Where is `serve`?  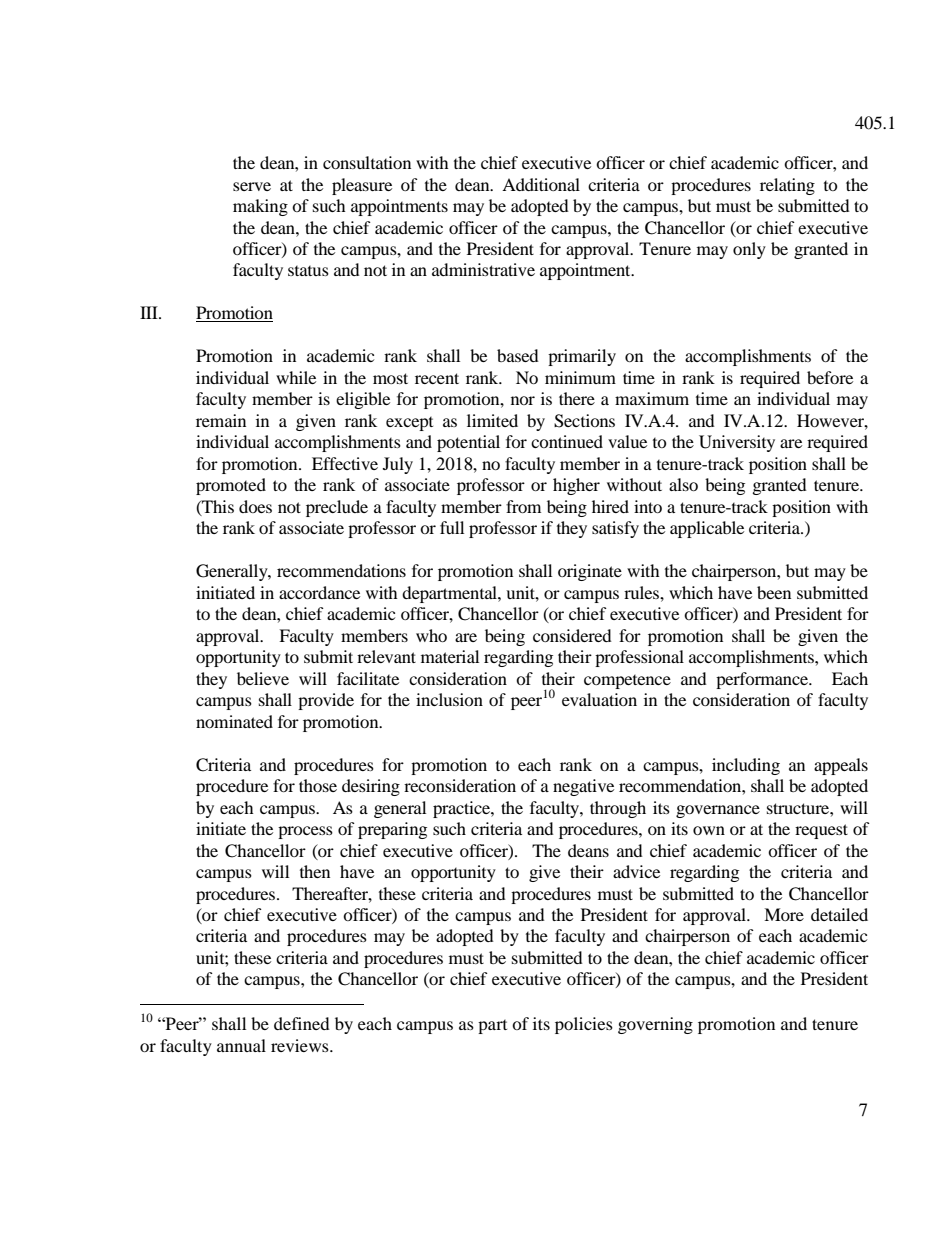
serve is located at coordinates (252, 186).
